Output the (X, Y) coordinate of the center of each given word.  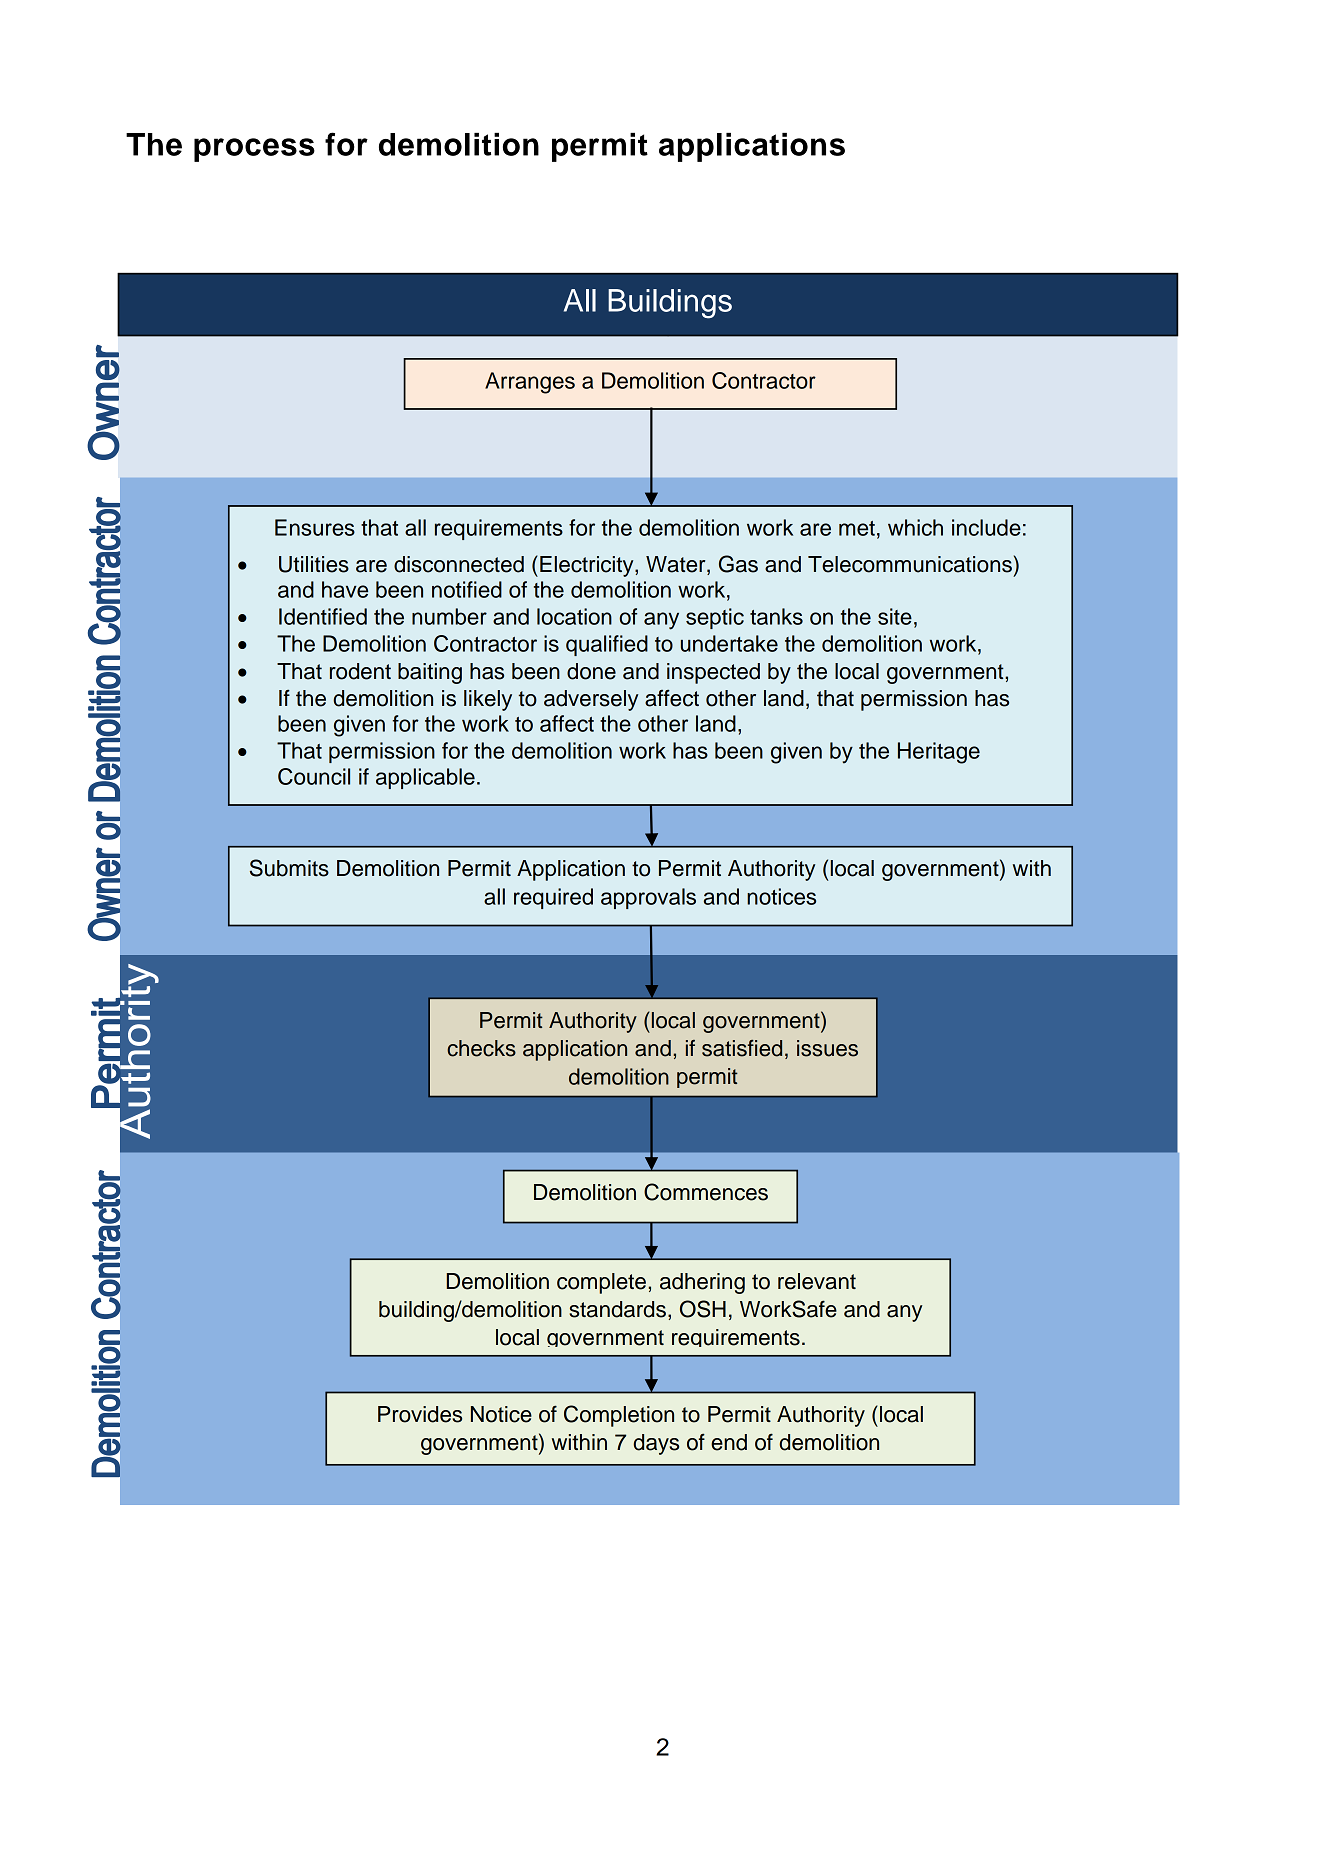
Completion (619, 1416)
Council (314, 776)
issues (827, 1048)
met (857, 528)
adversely (591, 700)
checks (481, 1048)
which (915, 527)
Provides (420, 1414)
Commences (706, 1192)
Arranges (530, 383)
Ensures (315, 527)
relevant (817, 1281)
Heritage (939, 753)
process (254, 150)
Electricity (588, 566)
